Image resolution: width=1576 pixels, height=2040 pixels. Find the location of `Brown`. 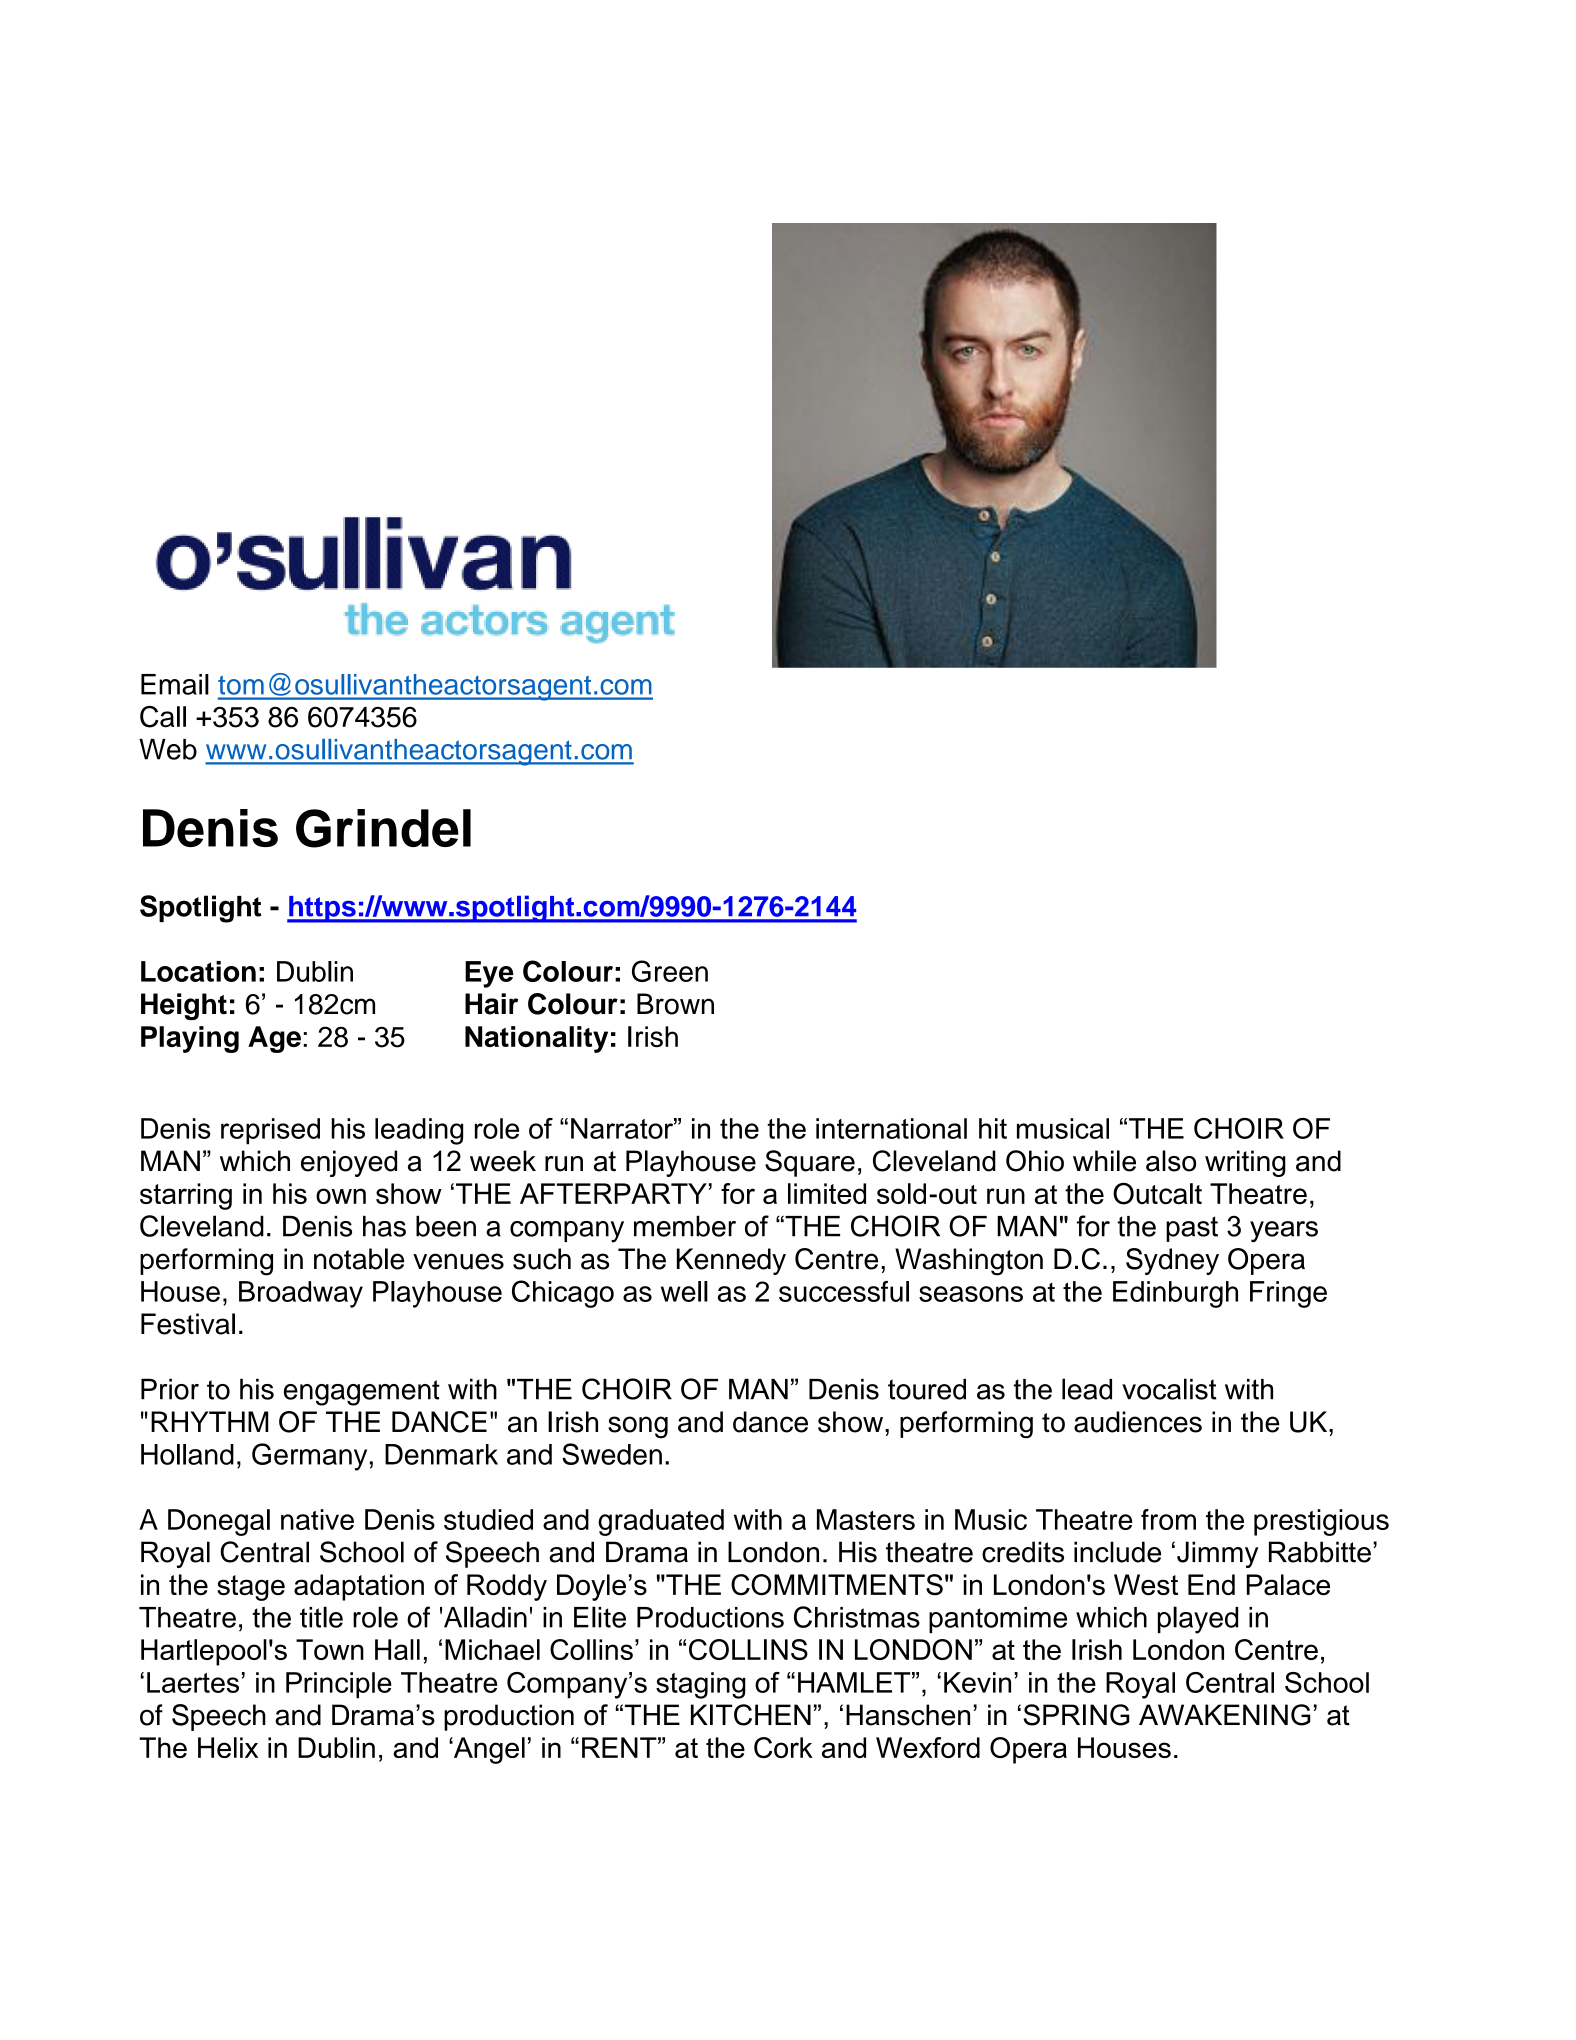

Brown is located at coordinates (675, 1004).
